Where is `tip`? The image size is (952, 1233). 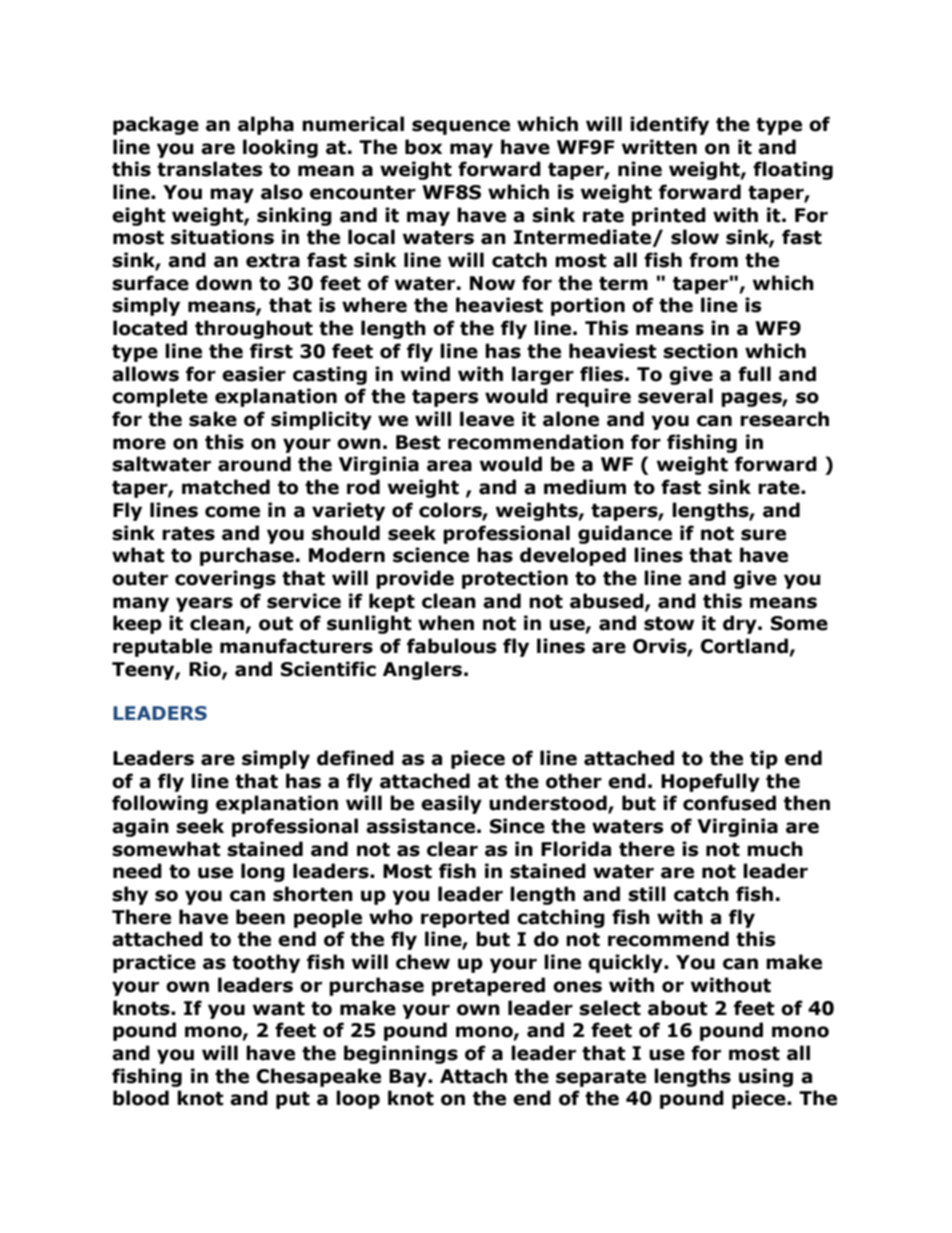
tip is located at coordinates (764, 759).
